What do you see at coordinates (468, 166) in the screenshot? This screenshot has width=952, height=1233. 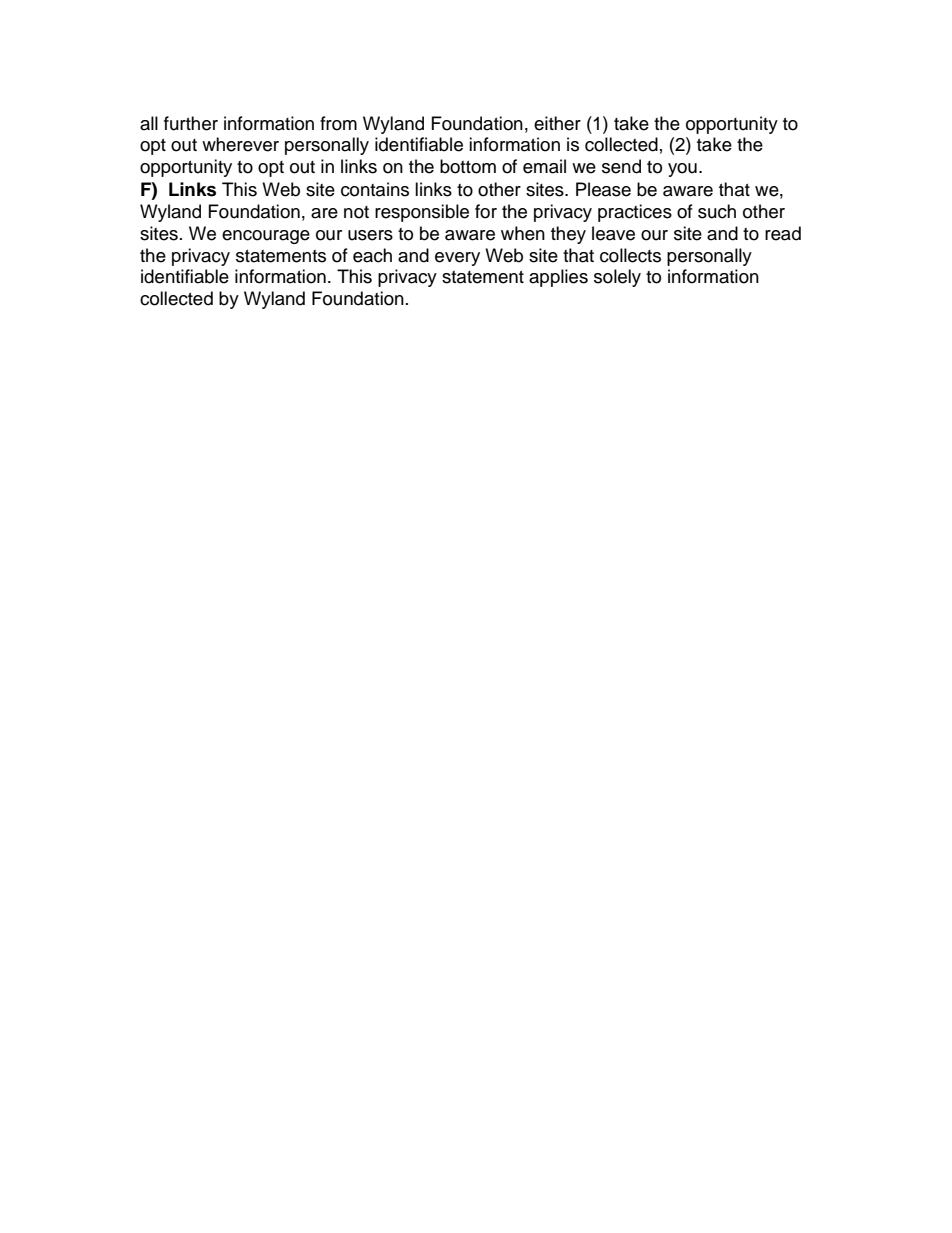 I see `bottom` at bounding box center [468, 166].
